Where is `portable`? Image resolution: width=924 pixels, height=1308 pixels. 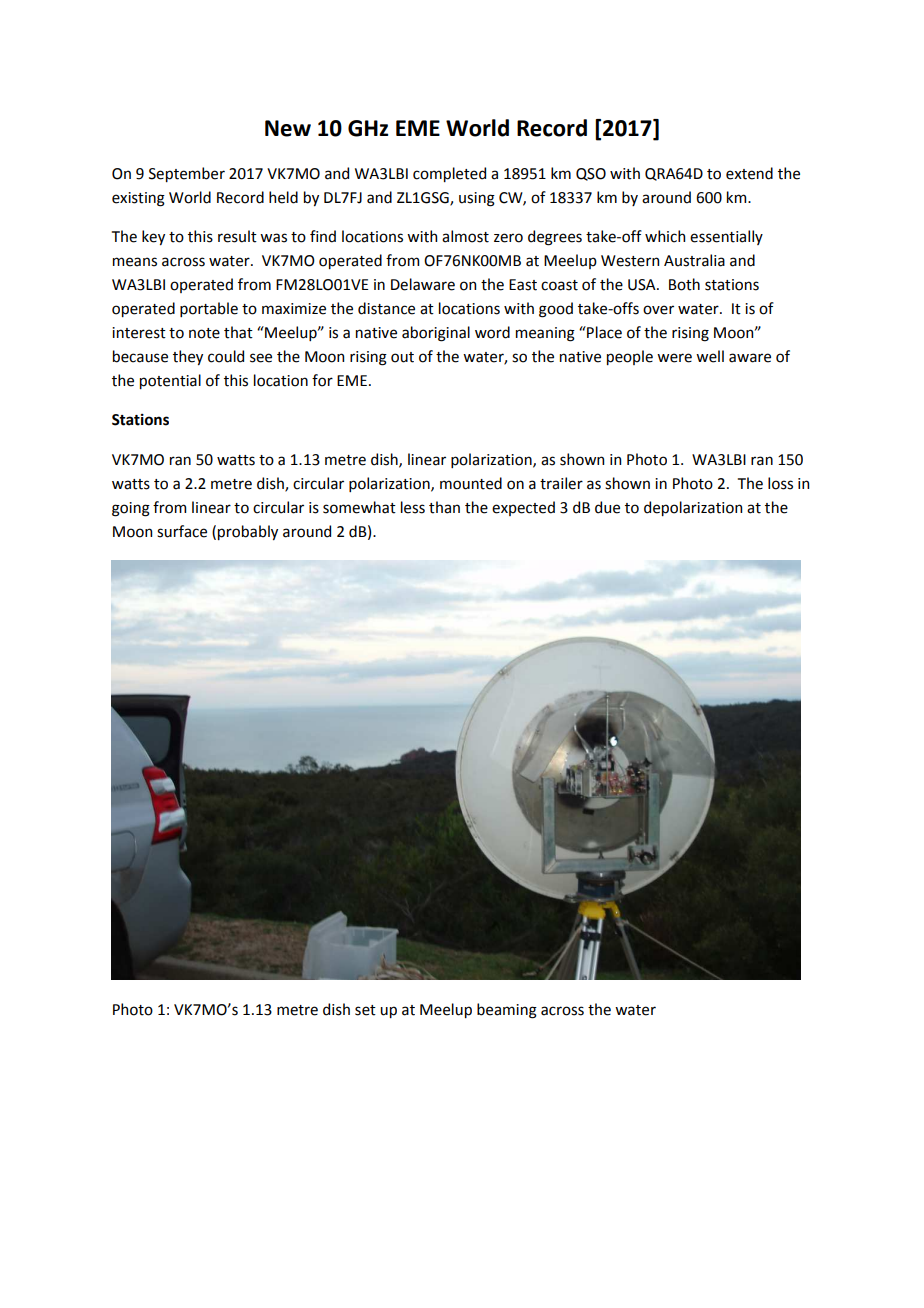
portable is located at coordinates (209, 309).
